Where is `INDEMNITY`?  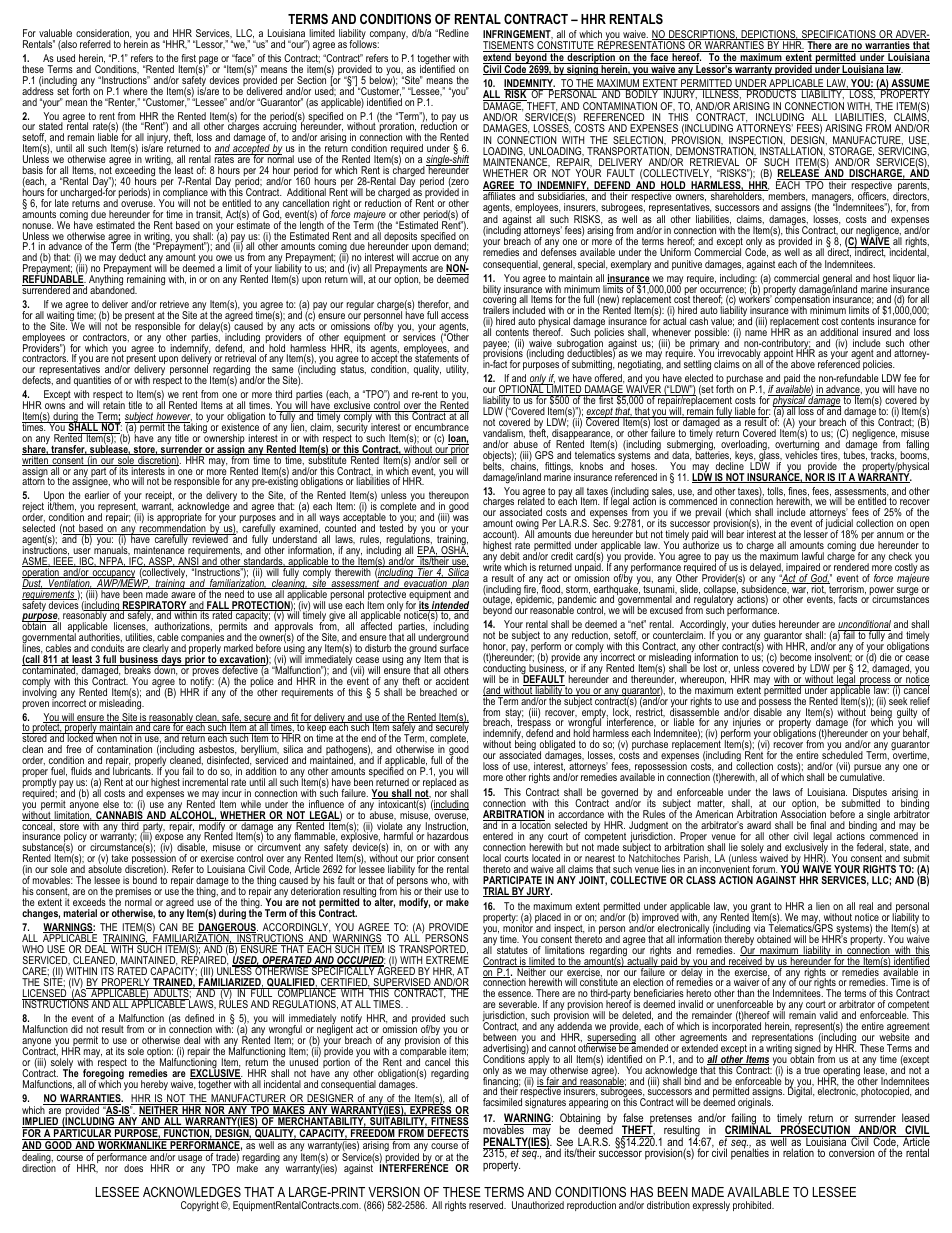 INDEMNITY is located at coordinates (529, 84).
